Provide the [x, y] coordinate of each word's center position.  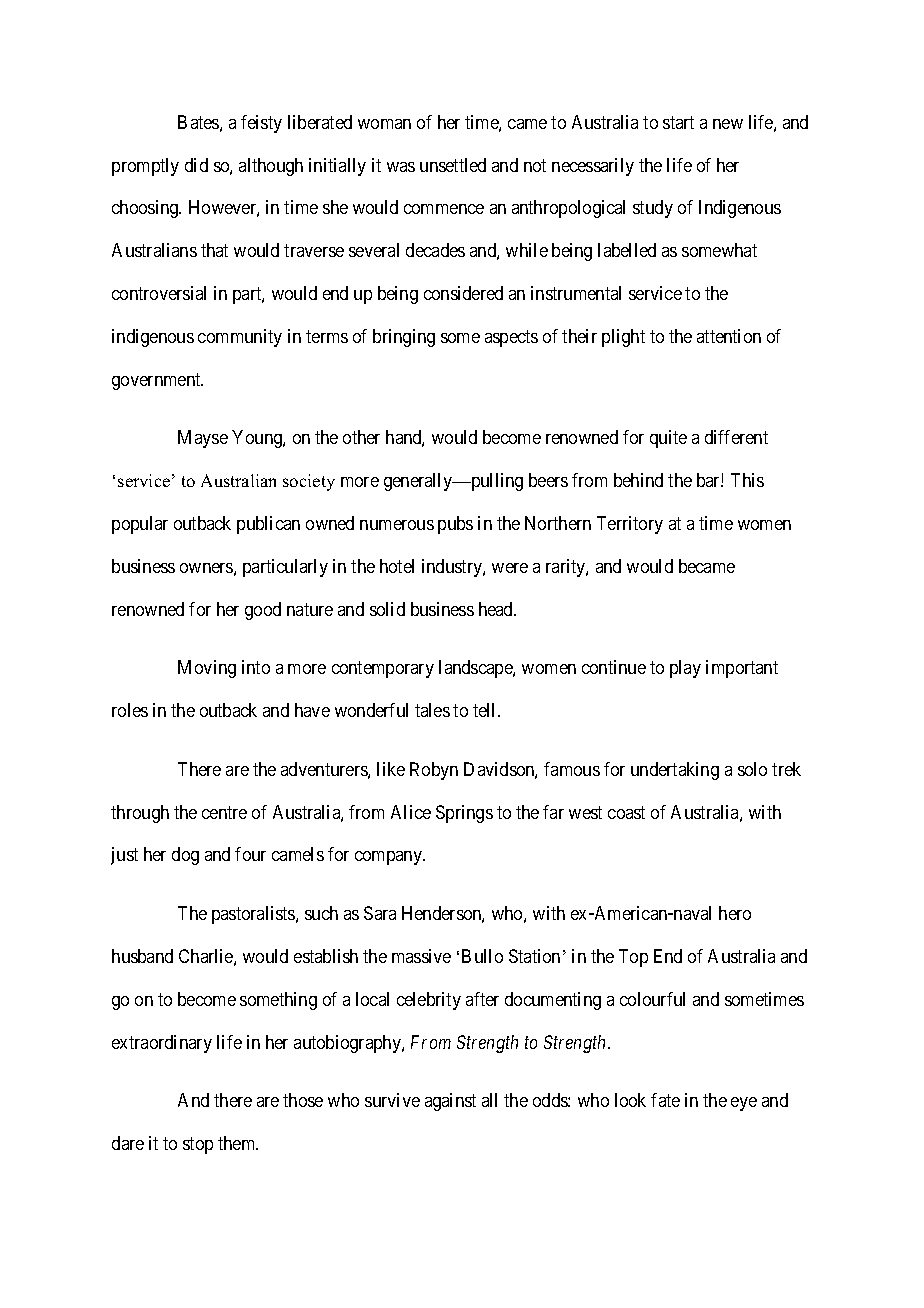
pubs [455, 525]
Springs [464, 814]
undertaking [675, 771]
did [196, 165]
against [450, 1102]
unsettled [453, 165]
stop [198, 1145]
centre [224, 812]
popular [140, 525]
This [747, 480]
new [728, 124]
